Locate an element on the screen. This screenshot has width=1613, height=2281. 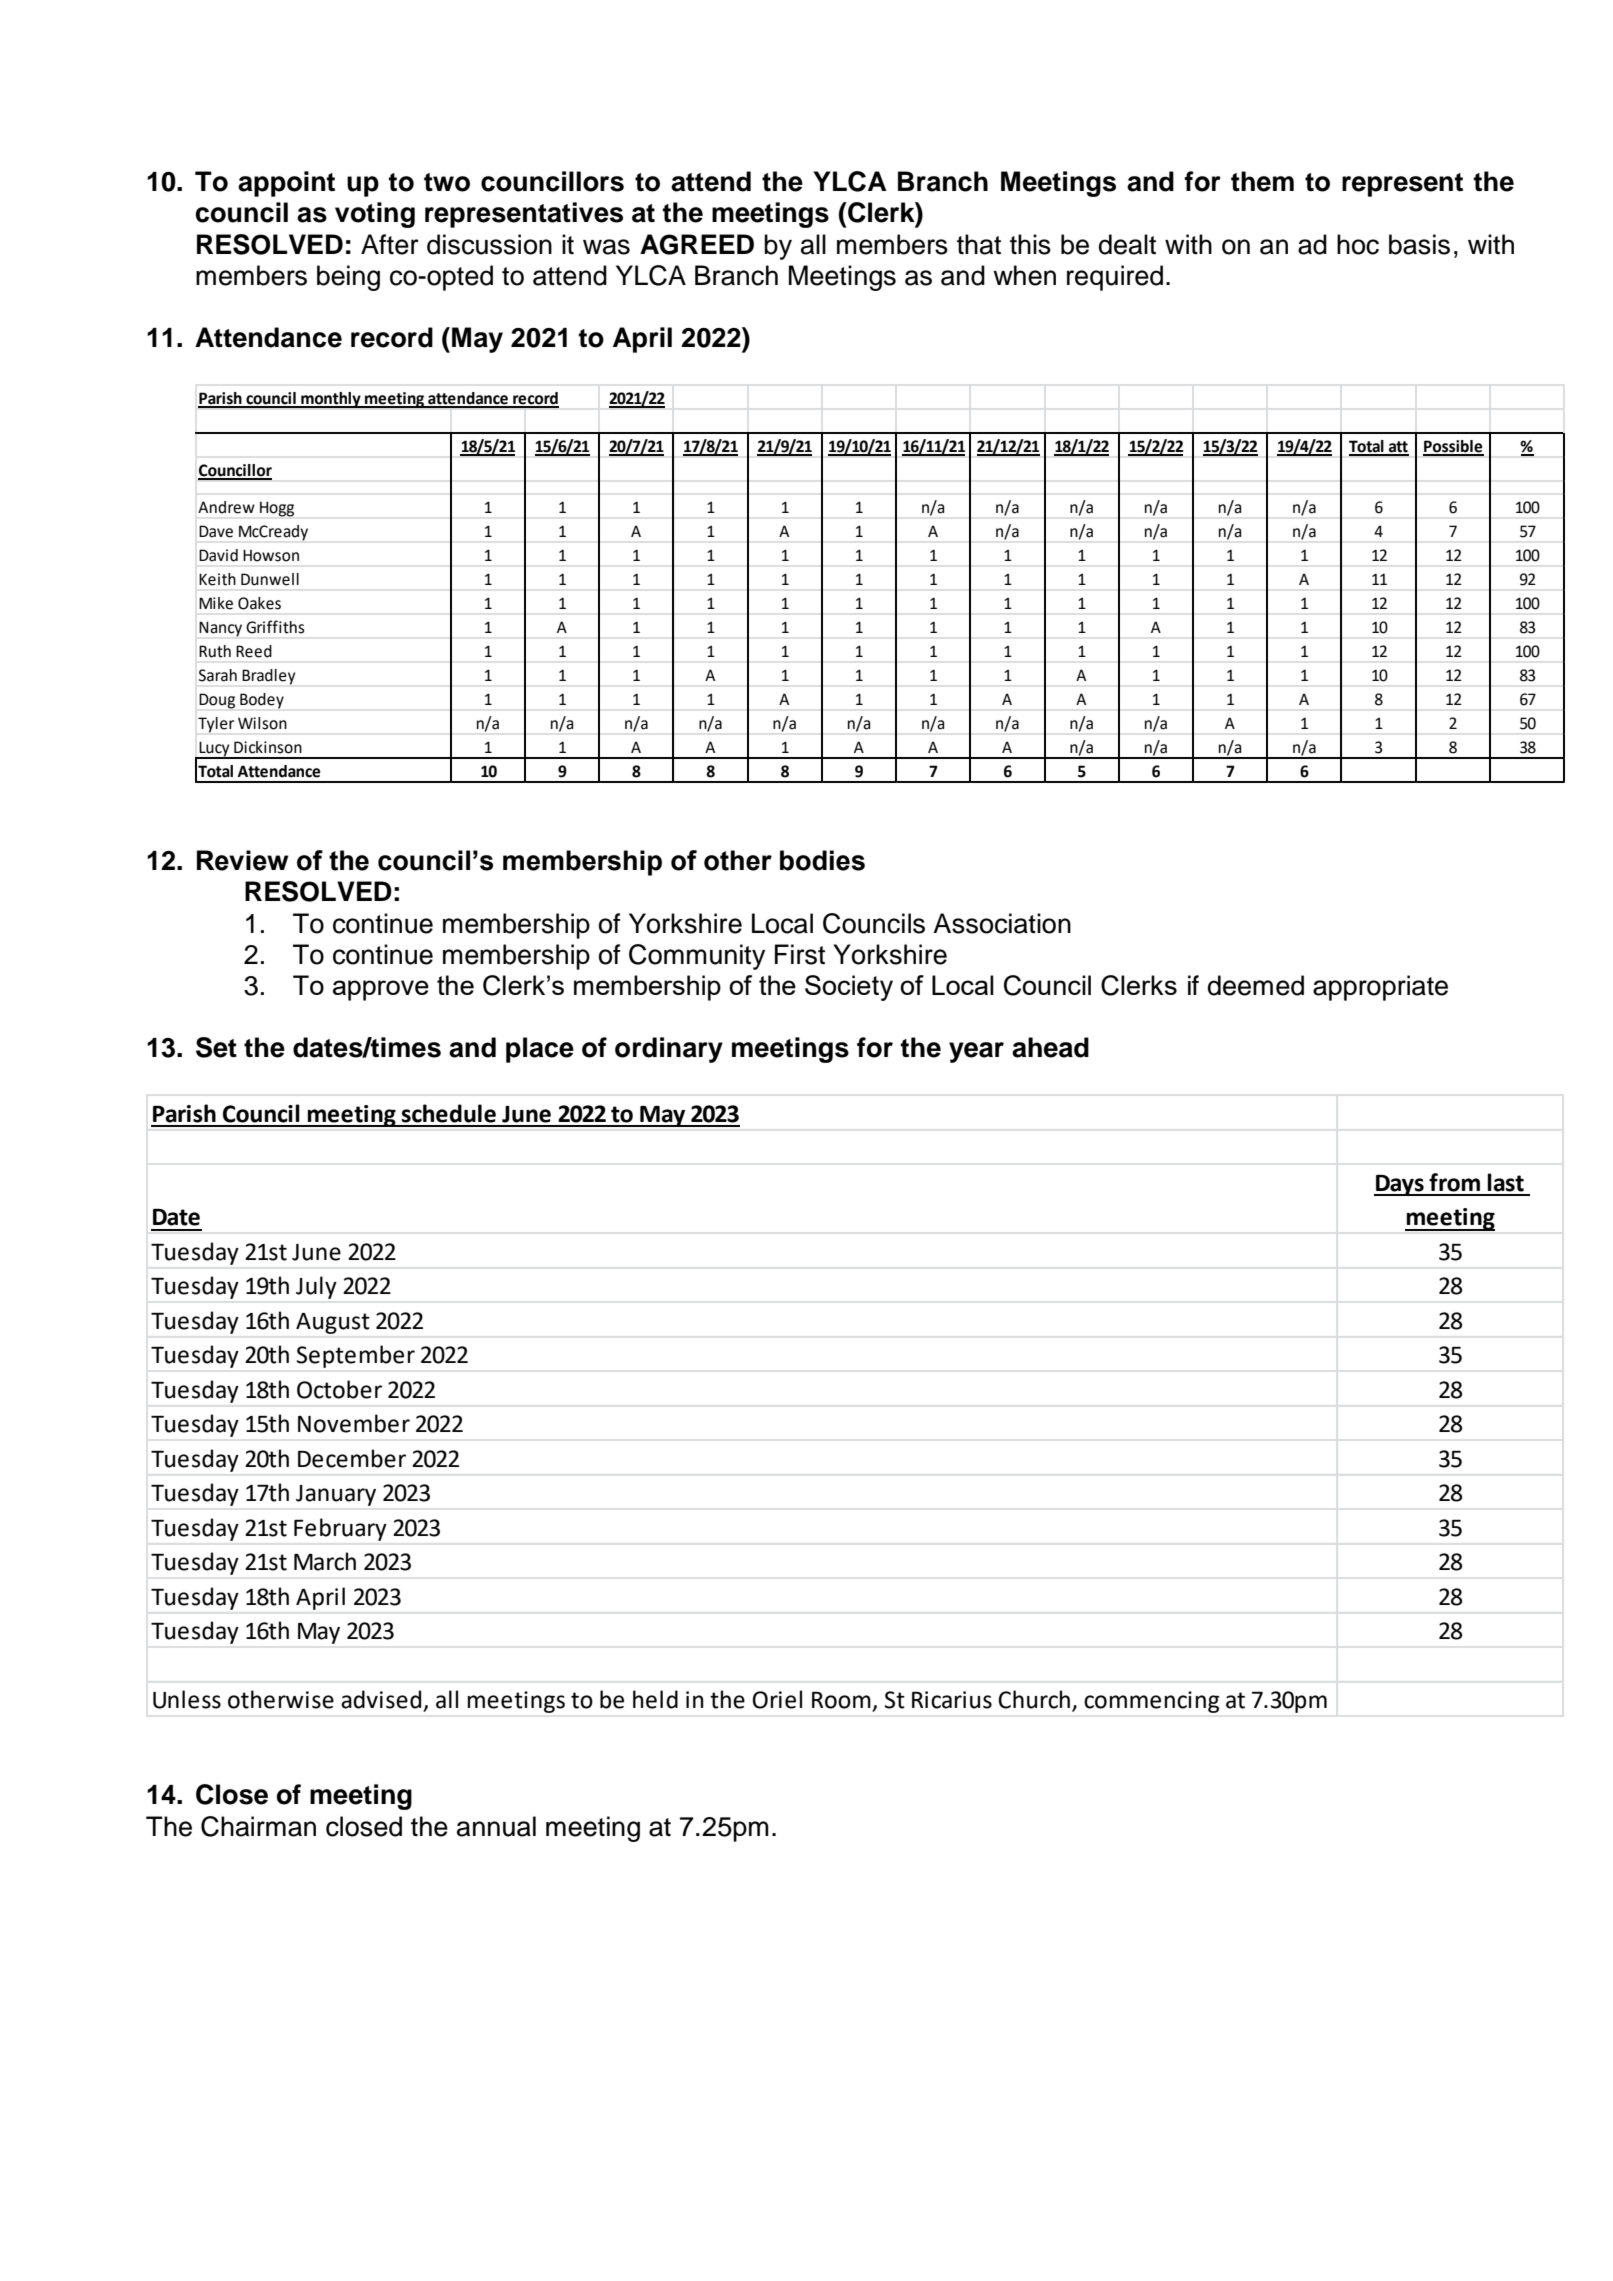
commencing is located at coordinates (1151, 1702).
